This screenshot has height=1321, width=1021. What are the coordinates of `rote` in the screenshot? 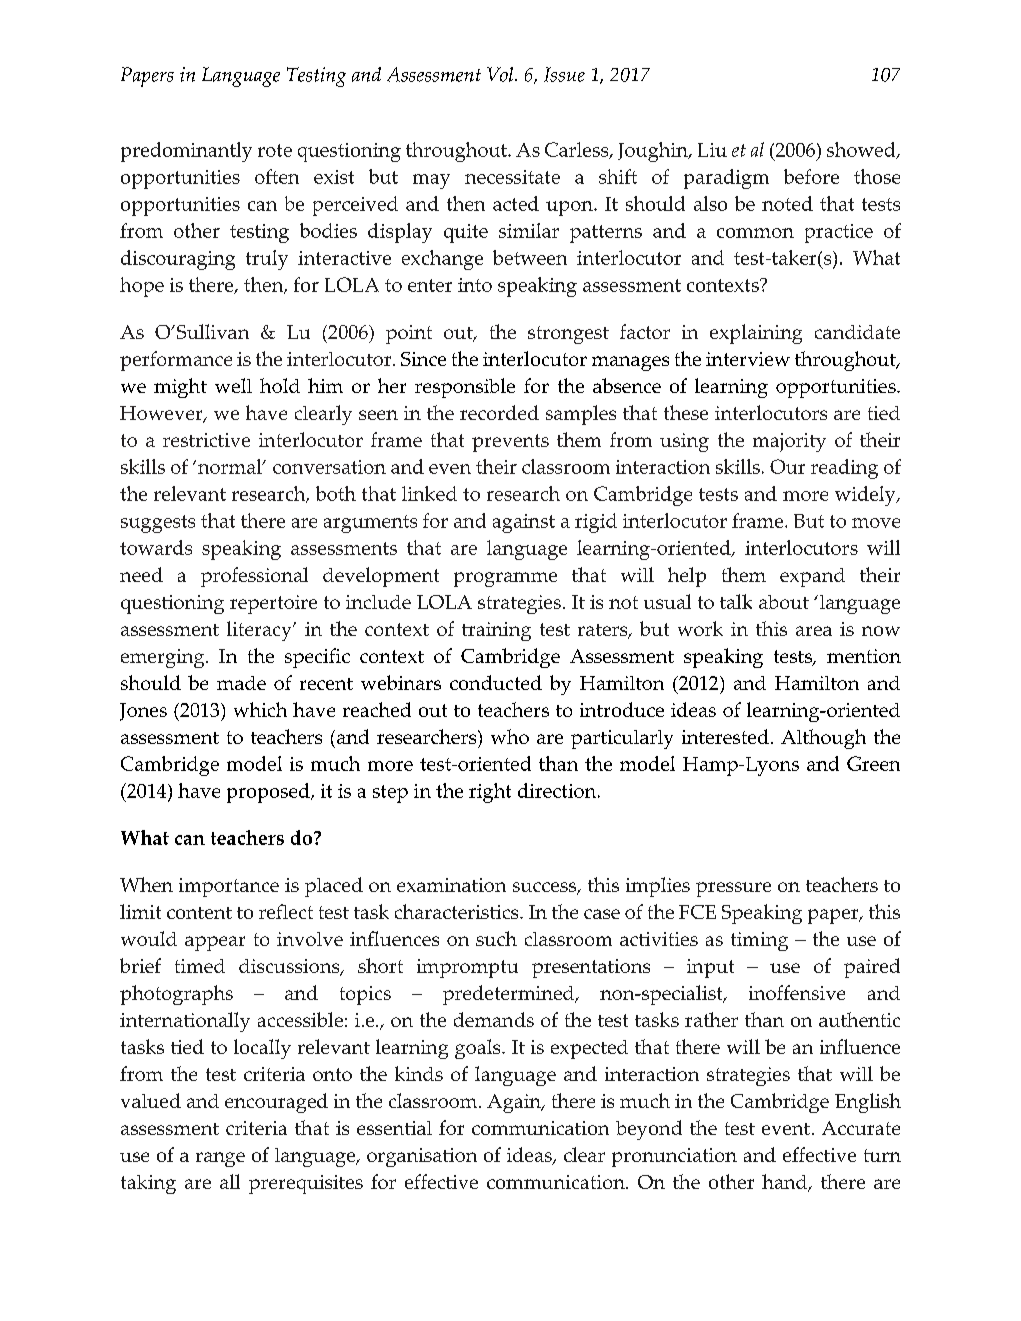 It's located at (275, 150).
